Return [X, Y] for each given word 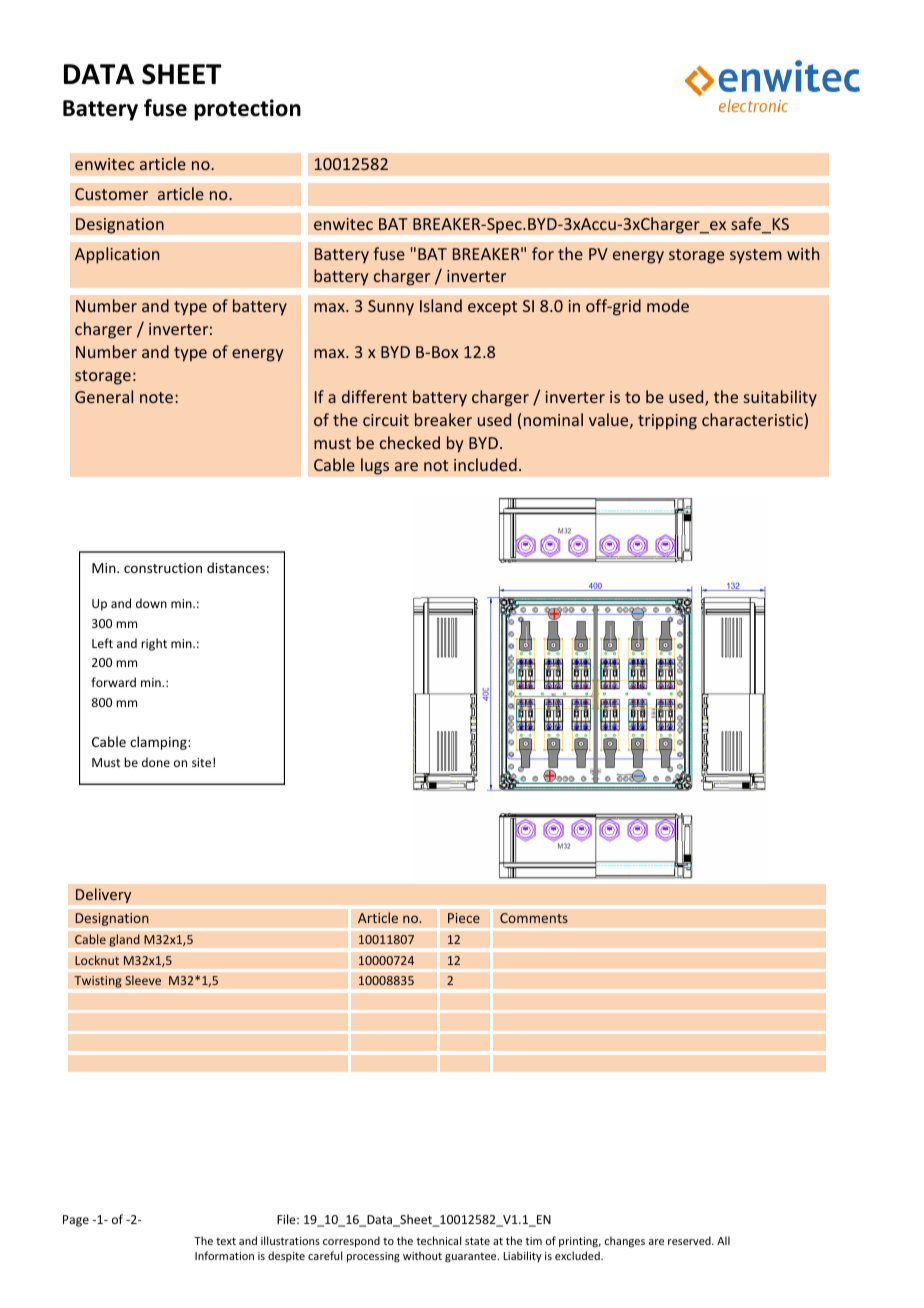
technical [438, 1240]
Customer [111, 194]
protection [247, 110]
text [226, 1241]
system [756, 256]
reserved [690, 1240]
